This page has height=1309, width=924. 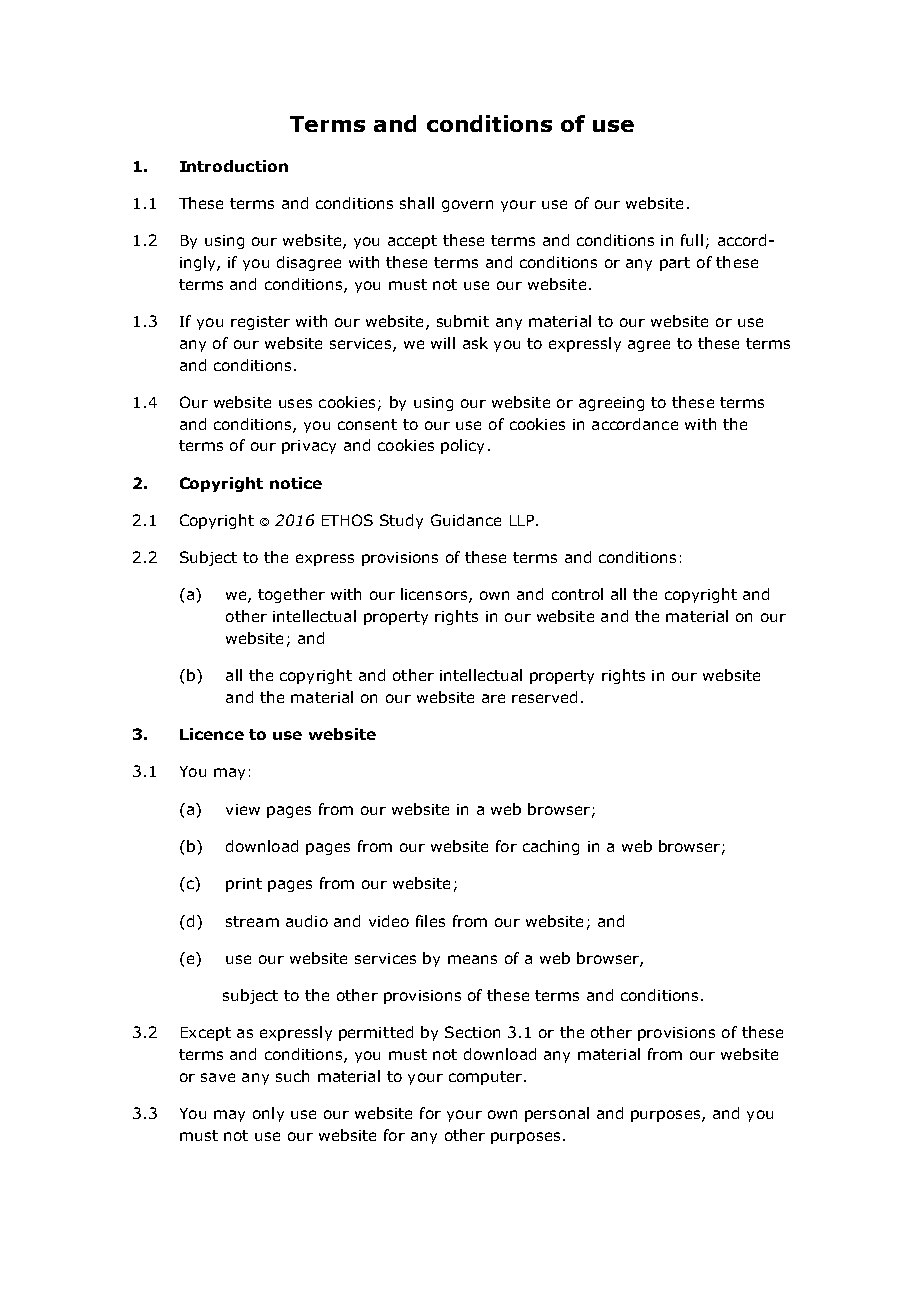 I want to click on files, so click(x=430, y=921).
